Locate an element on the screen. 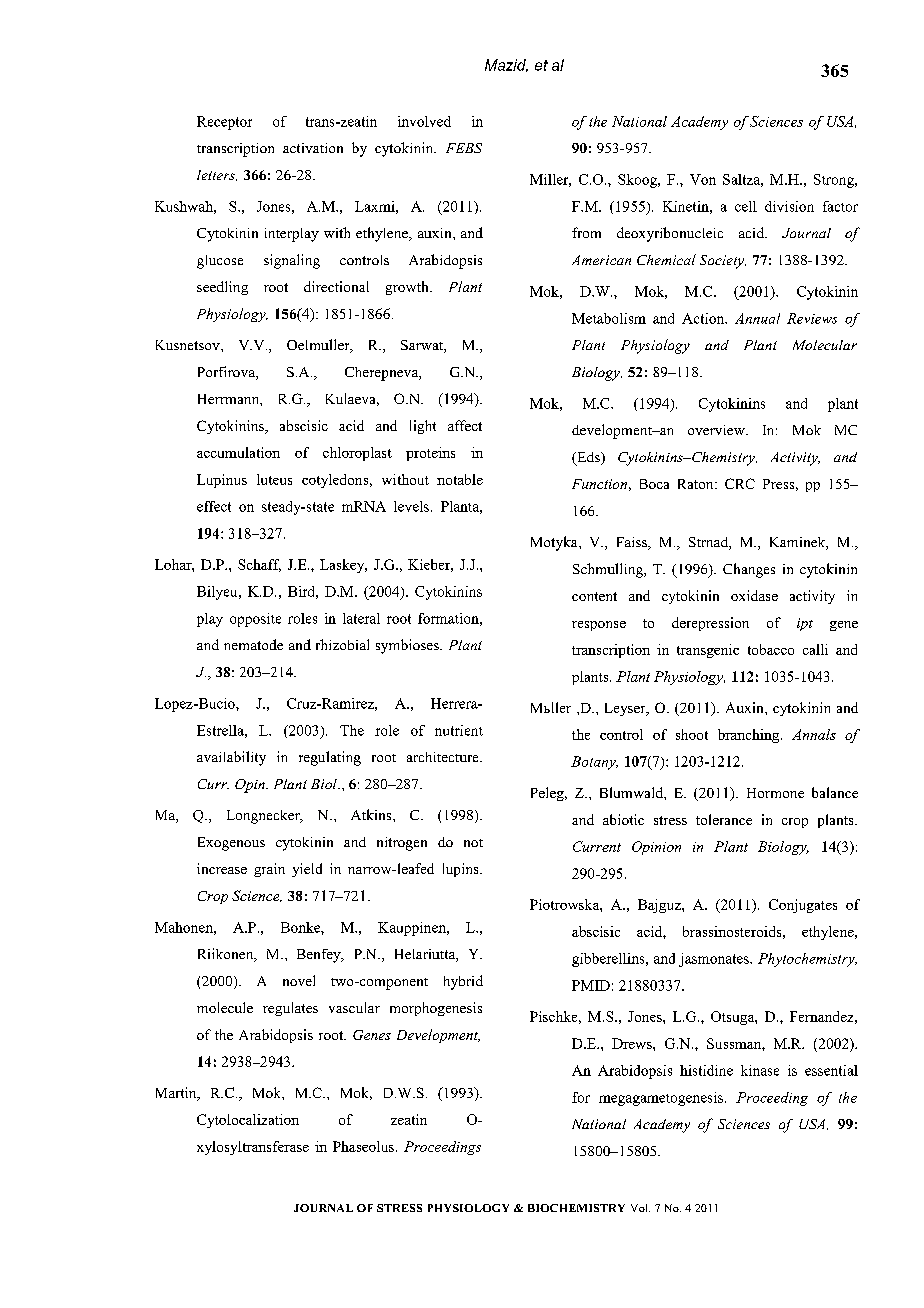 This screenshot has width=924, height=1308. PMID is located at coordinates (591, 985).
